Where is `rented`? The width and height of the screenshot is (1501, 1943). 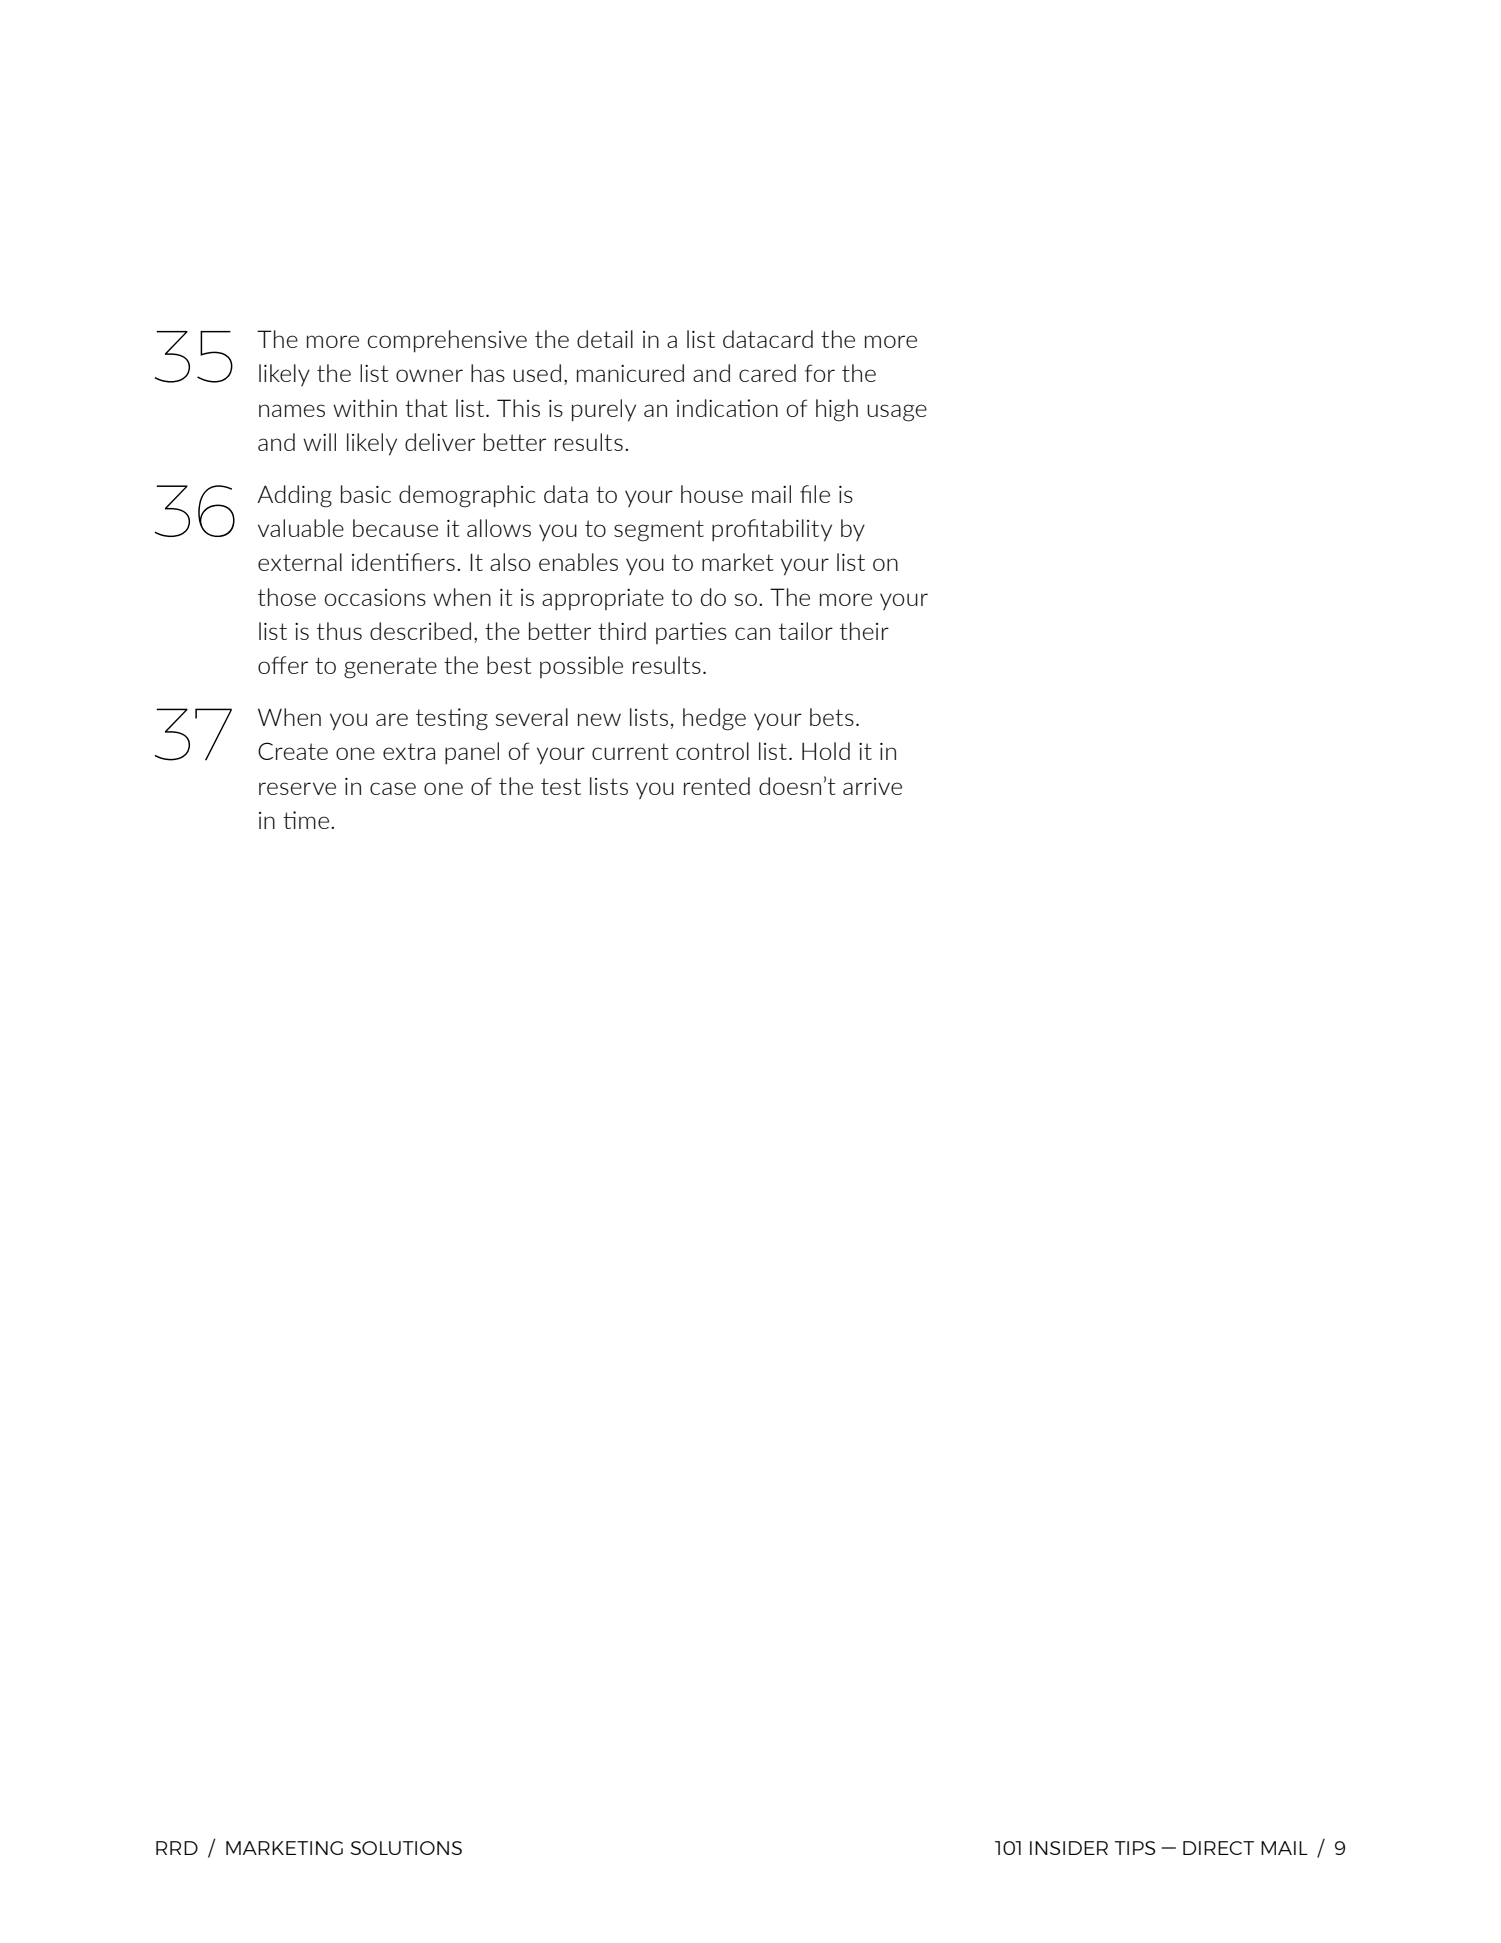 rented is located at coordinates (717, 786).
